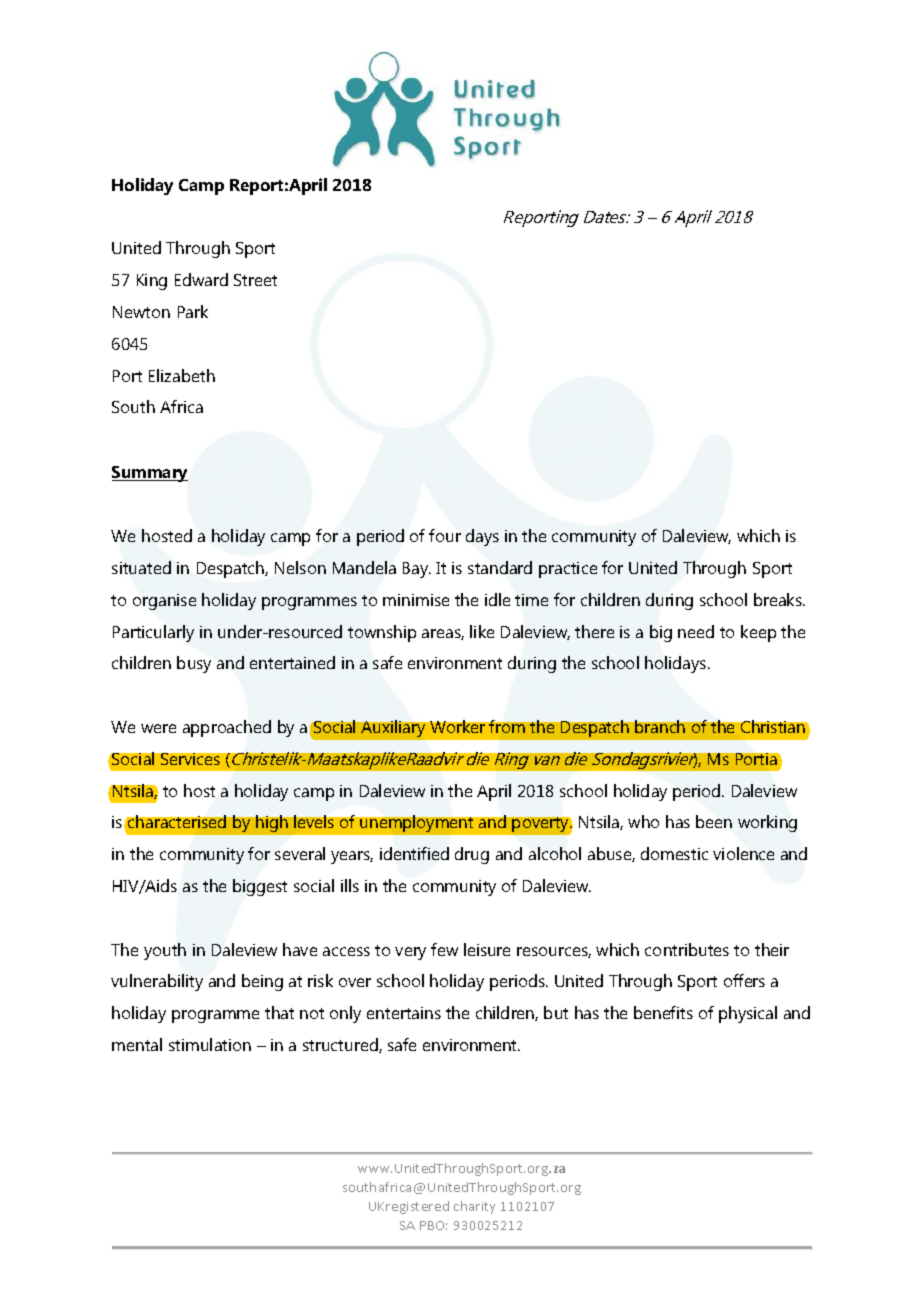 This screenshot has width=924, height=1308. Describe the element at coordinates (165, 951) in the screenshot. I see `youth` at that location.
